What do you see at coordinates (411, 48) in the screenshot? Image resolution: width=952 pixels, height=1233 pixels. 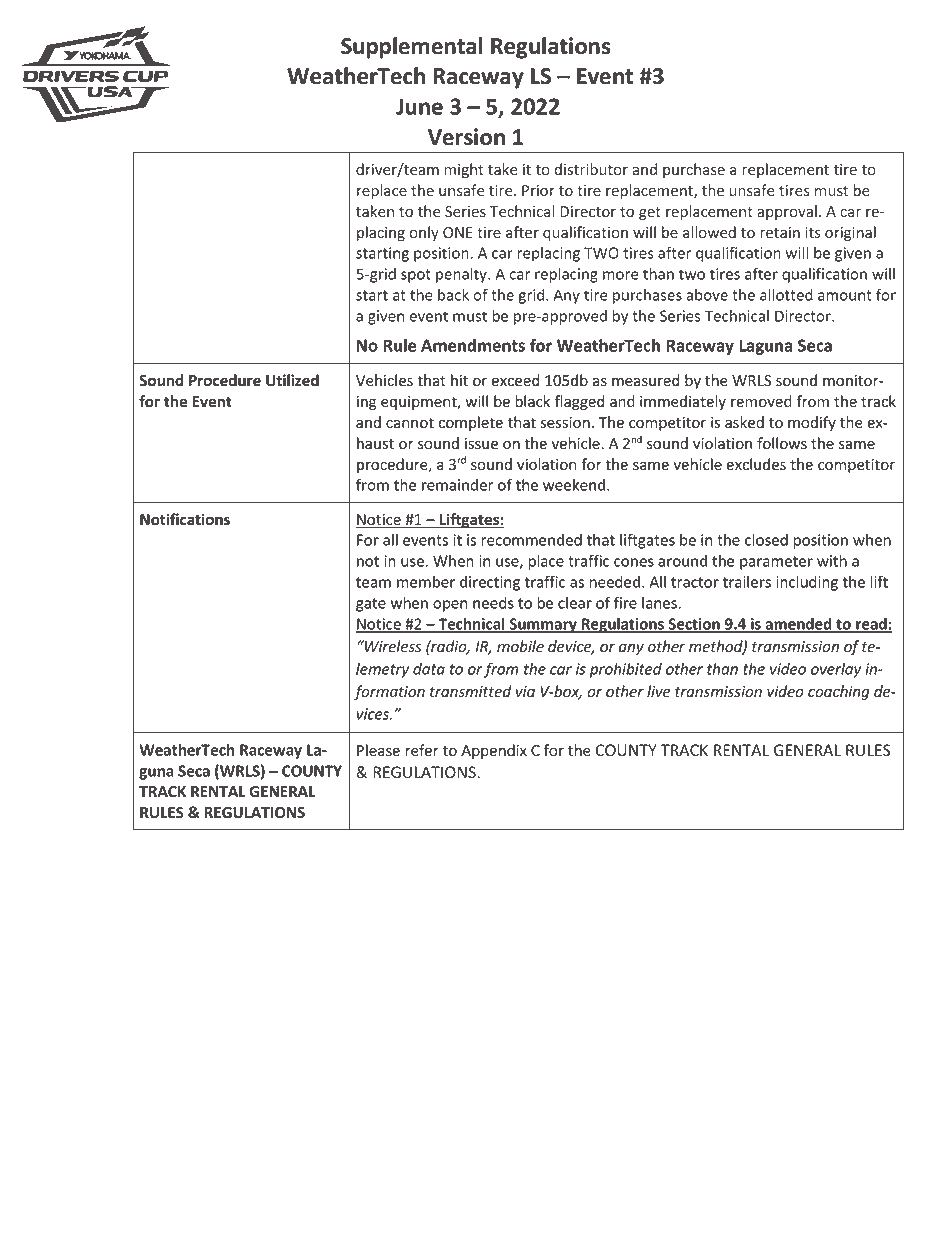 I see `Supplemental` at bounding box center [411, 48].
